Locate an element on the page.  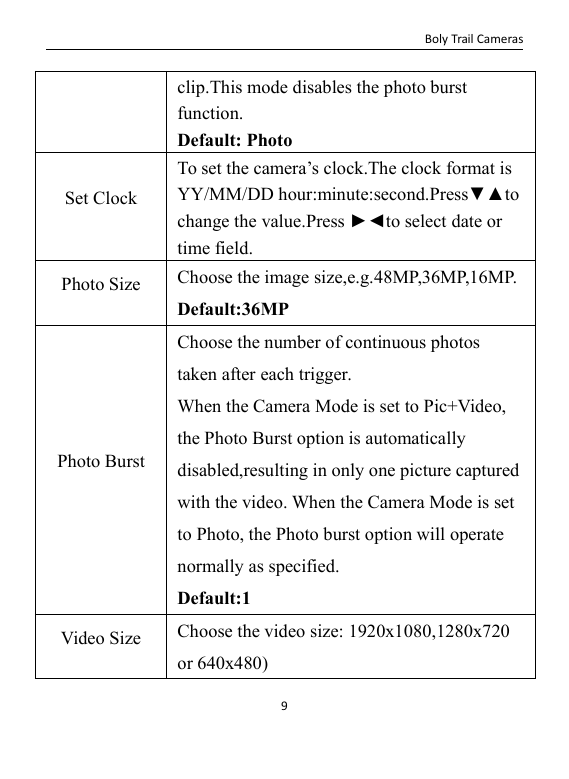
function is located at coordinates (209, 113).
